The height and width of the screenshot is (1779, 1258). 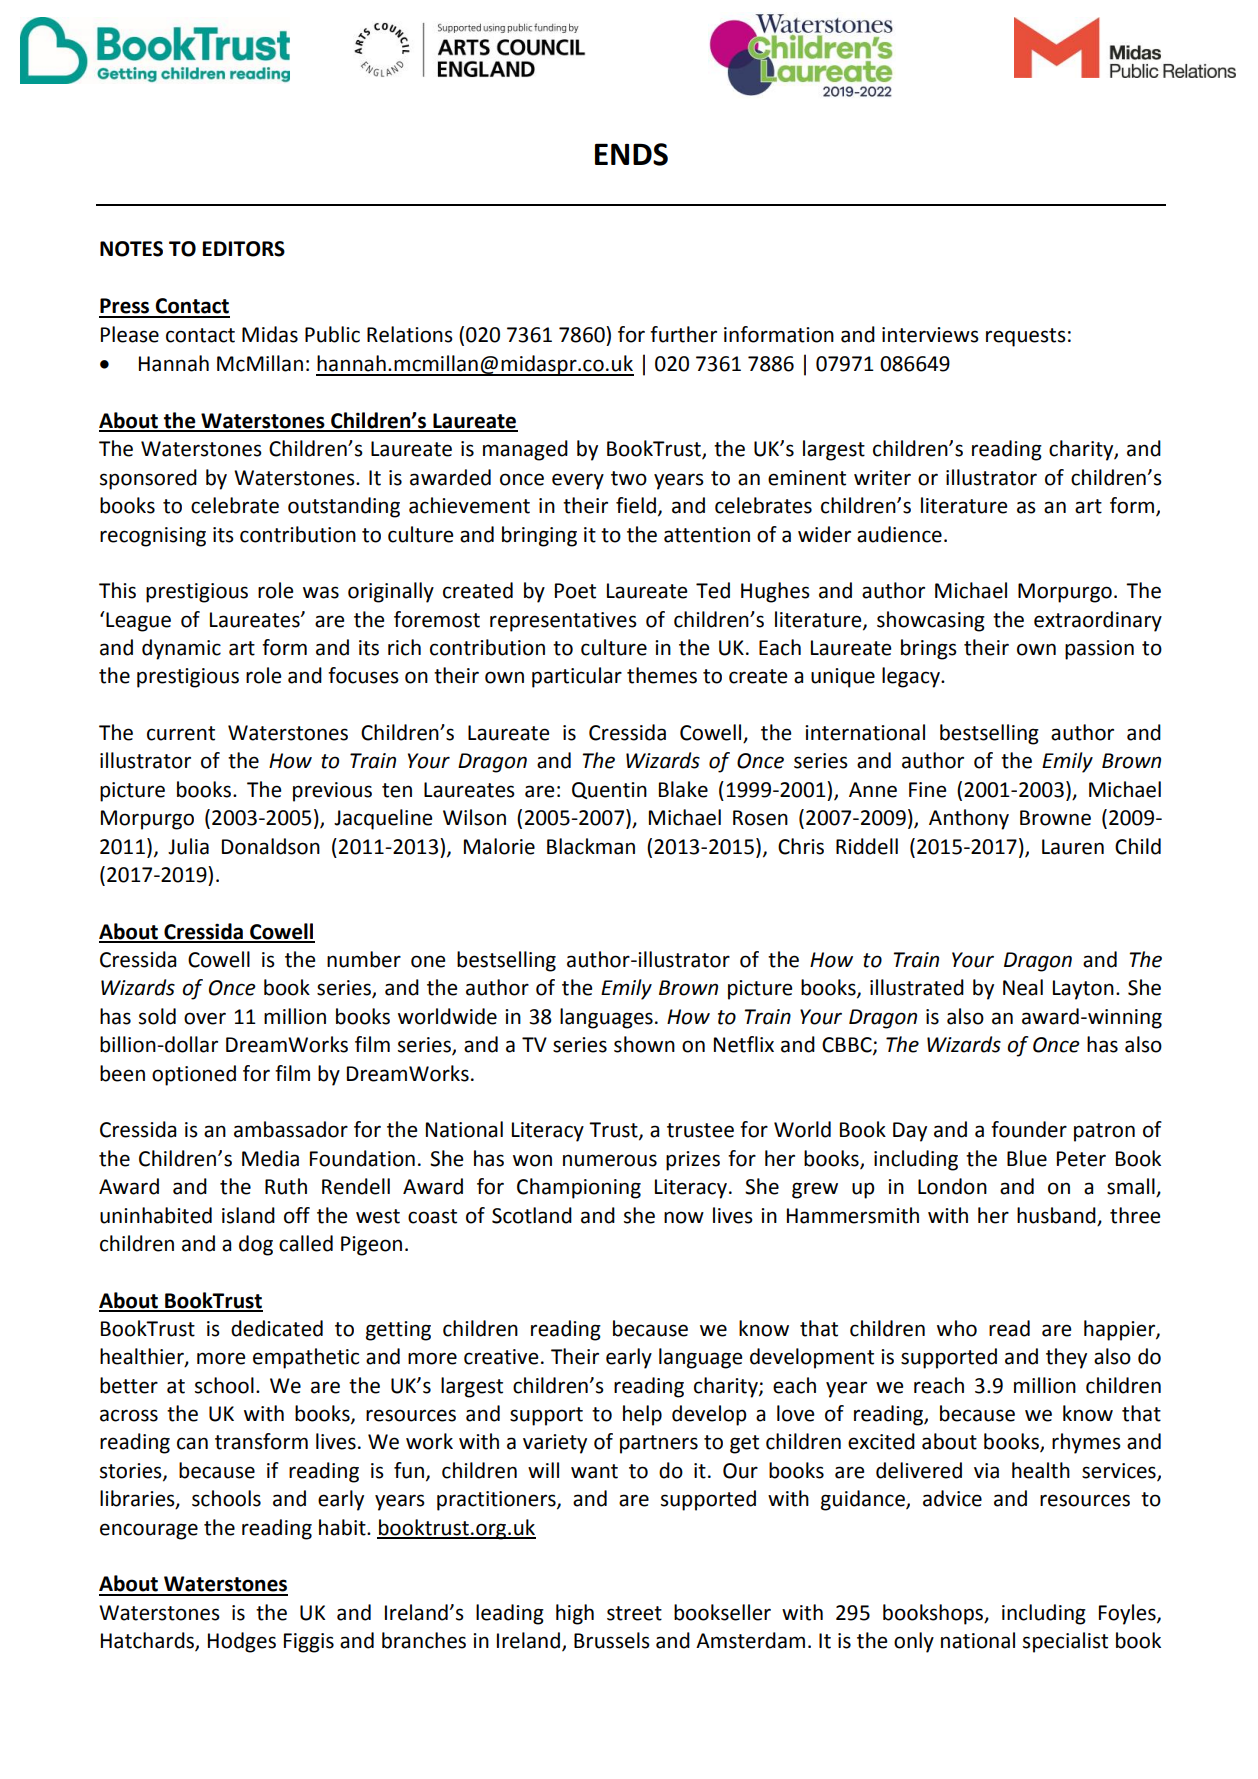 What do you see at coordinates (271, 846) in the screenshot?
I see `Donaldson` at bounding box center [271, 846].
